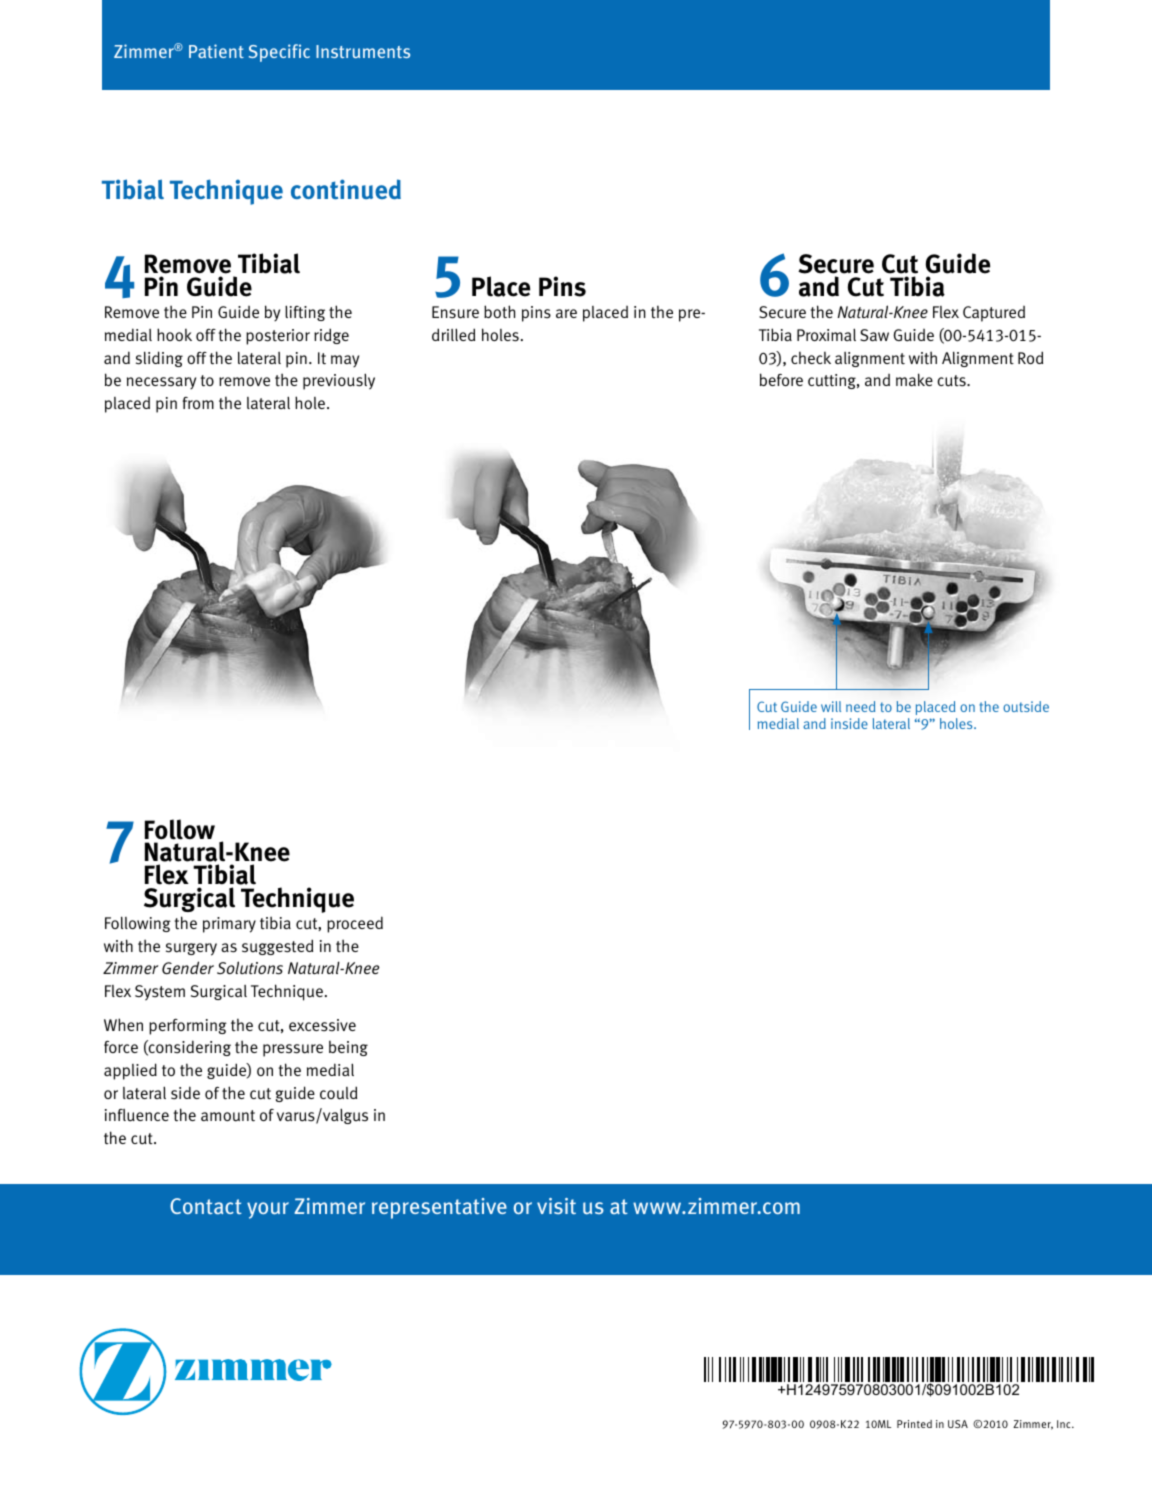  What do you see at coordinates (831, 706) in the page?
I see `will` at bounding box center [831, 706].
